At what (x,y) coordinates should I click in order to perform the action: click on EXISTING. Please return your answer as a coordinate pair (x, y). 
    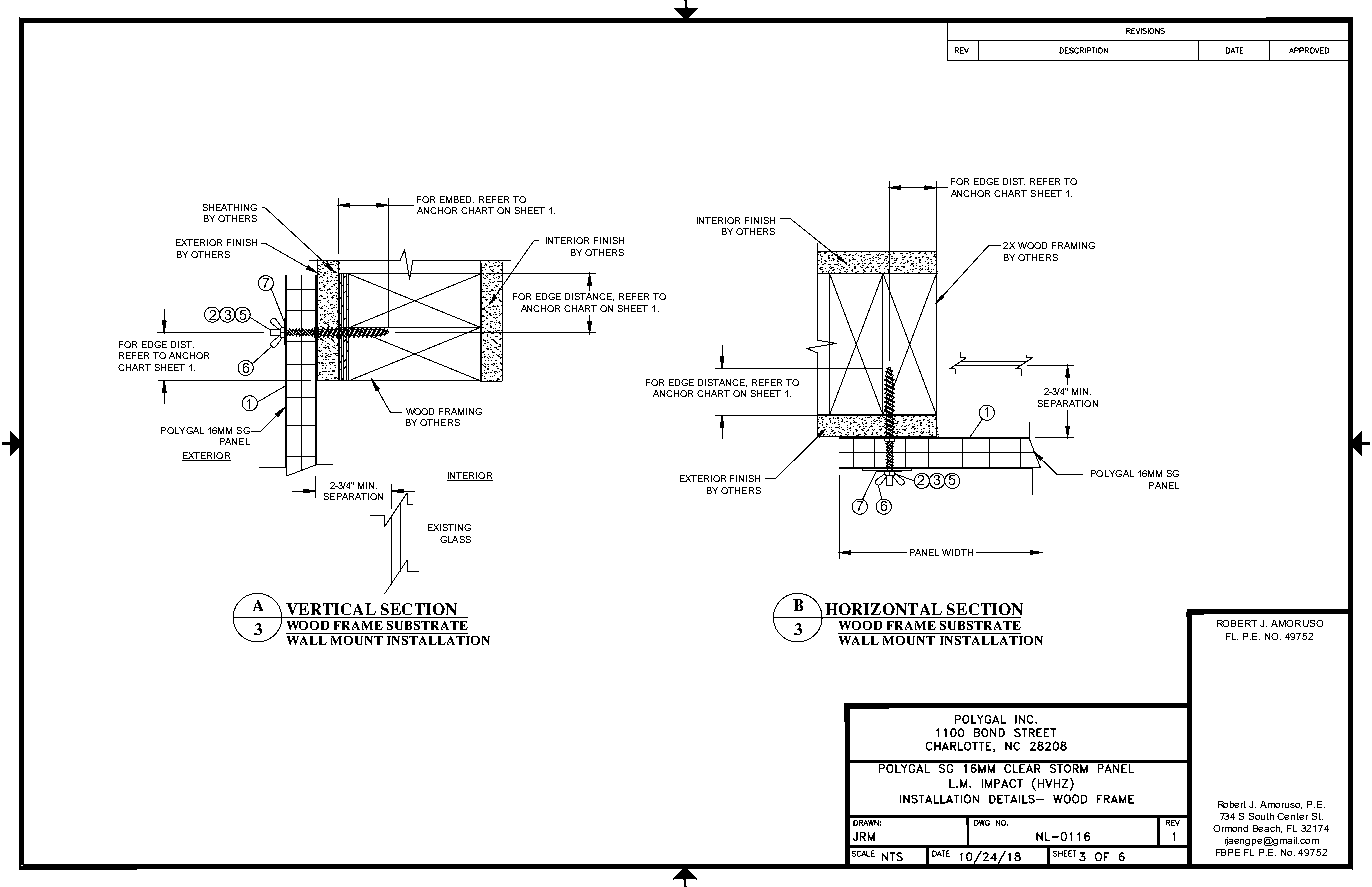
    Looking at the image, I should click on (449, 527).
